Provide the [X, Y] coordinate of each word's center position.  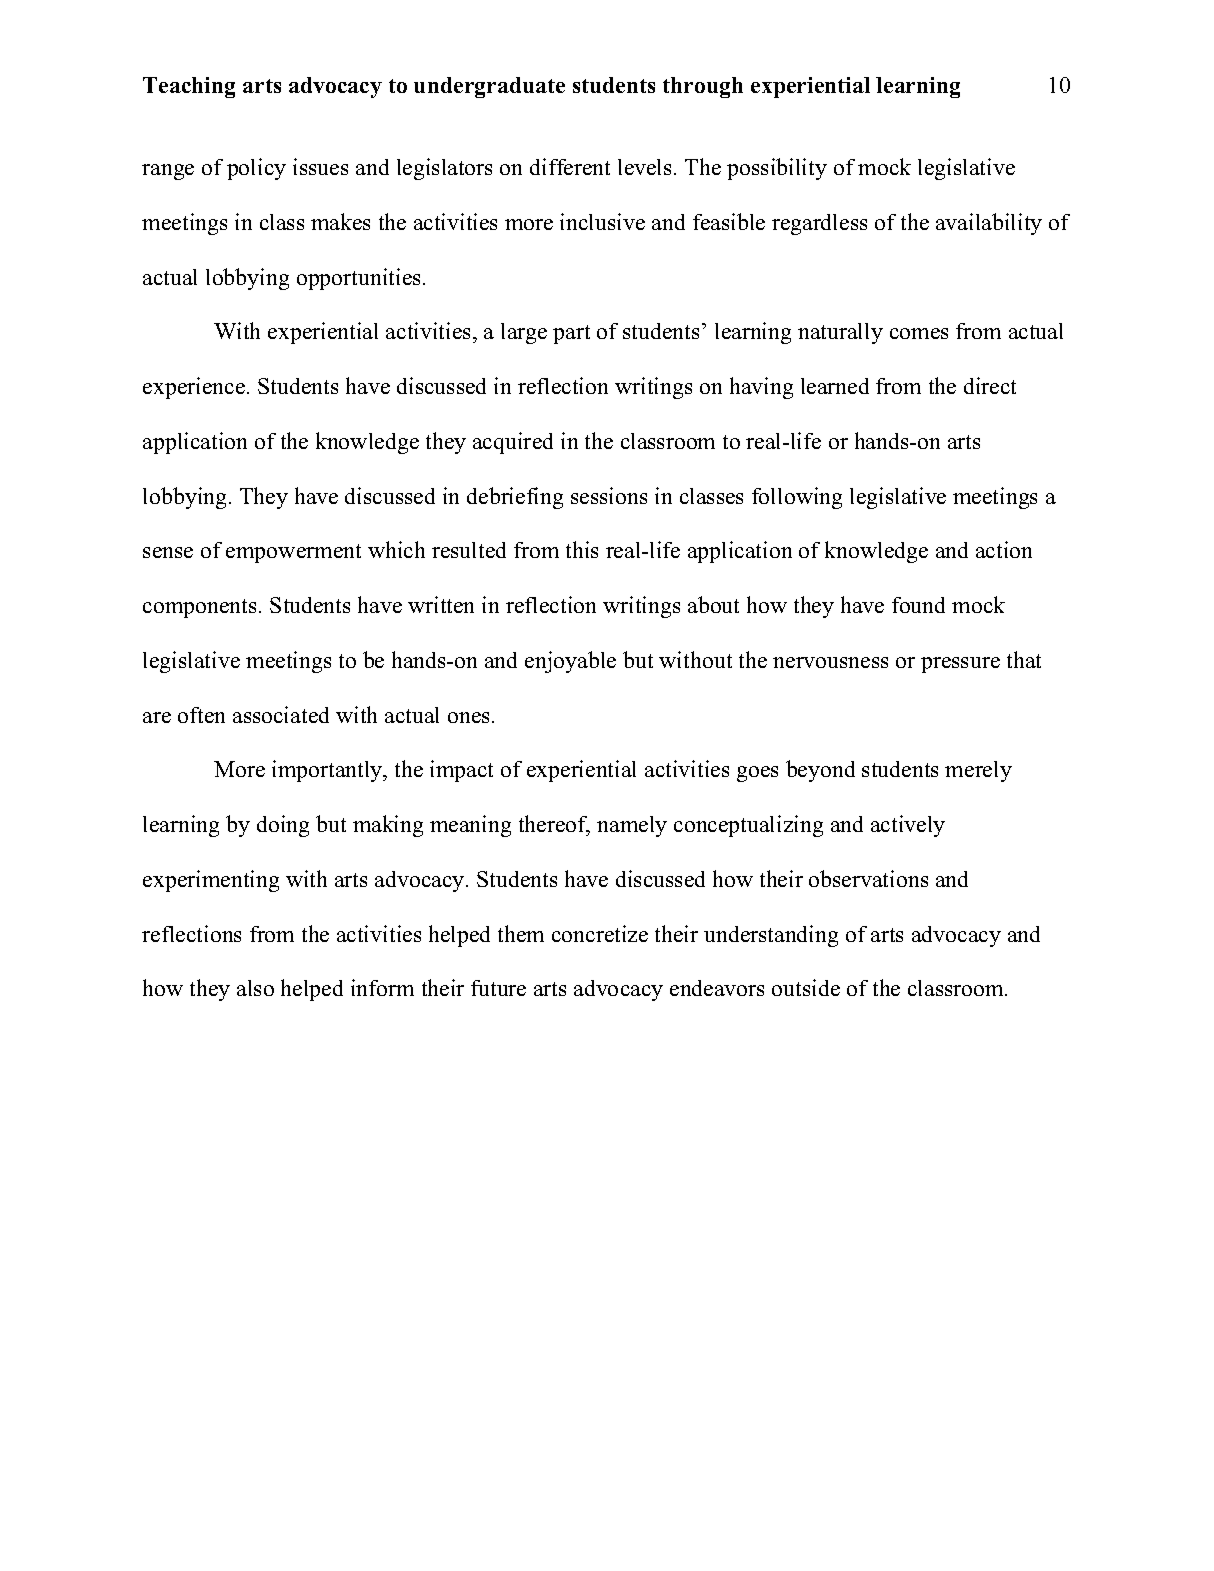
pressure [960, 665]
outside [806, 987]
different [570, 166]
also [255, 988]
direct [990, 385]
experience [195, 388]
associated [281, 714]
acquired [513, 443]
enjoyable [570, 662]
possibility [777, 169]
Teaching [189, 87]
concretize [600, 933]
